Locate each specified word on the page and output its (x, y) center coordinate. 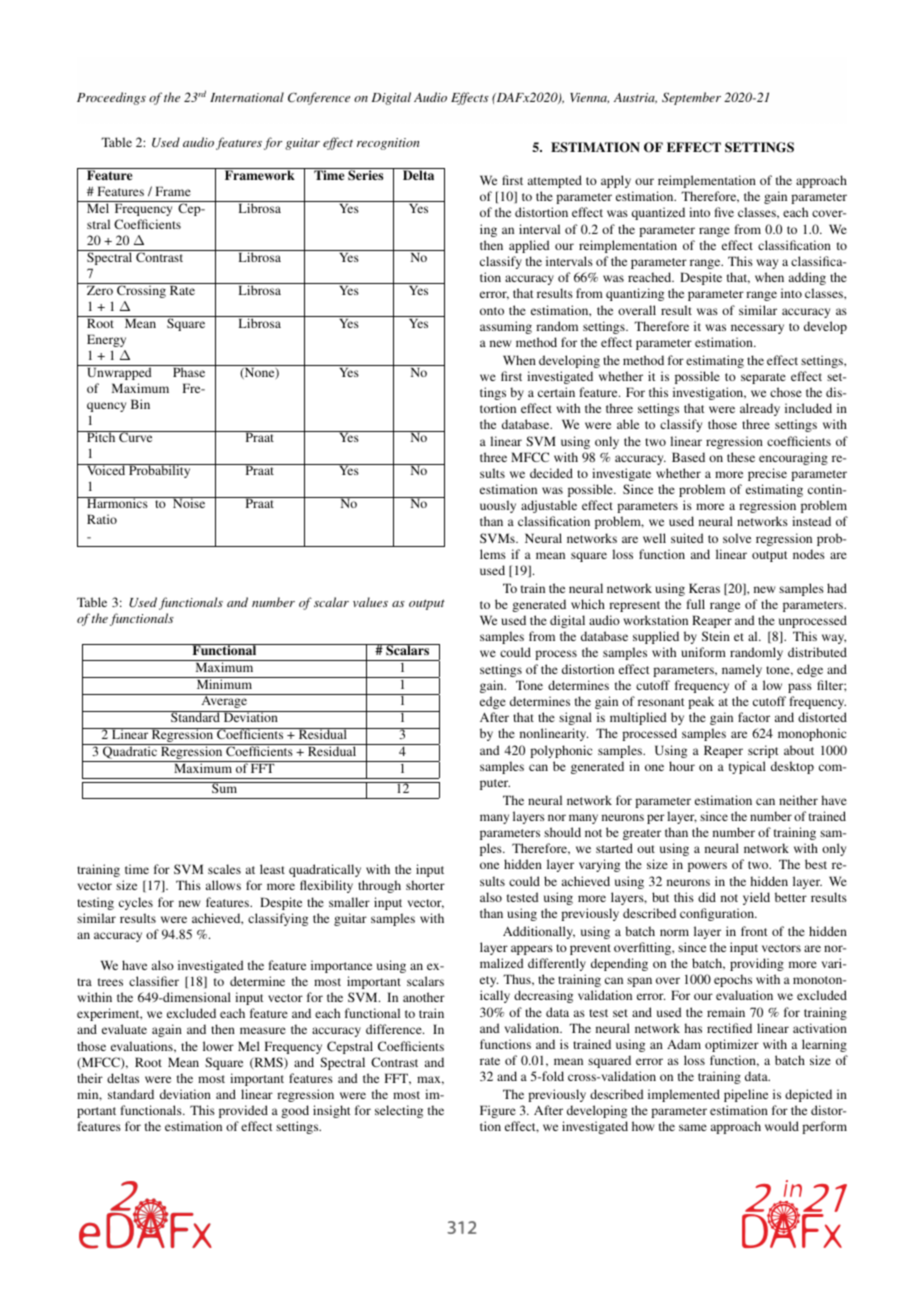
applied (529, 246)
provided (243, 1111)
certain (556, 392)
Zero (100, 290)
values (370, 602)
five (724, 212)
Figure (498, 1111)
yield (756, 898)
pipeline (746, 1095)
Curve (136, 436)
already (760, 409)
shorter (425, 885)
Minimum (224, 683)
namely (742, 670)
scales (224, 869)
